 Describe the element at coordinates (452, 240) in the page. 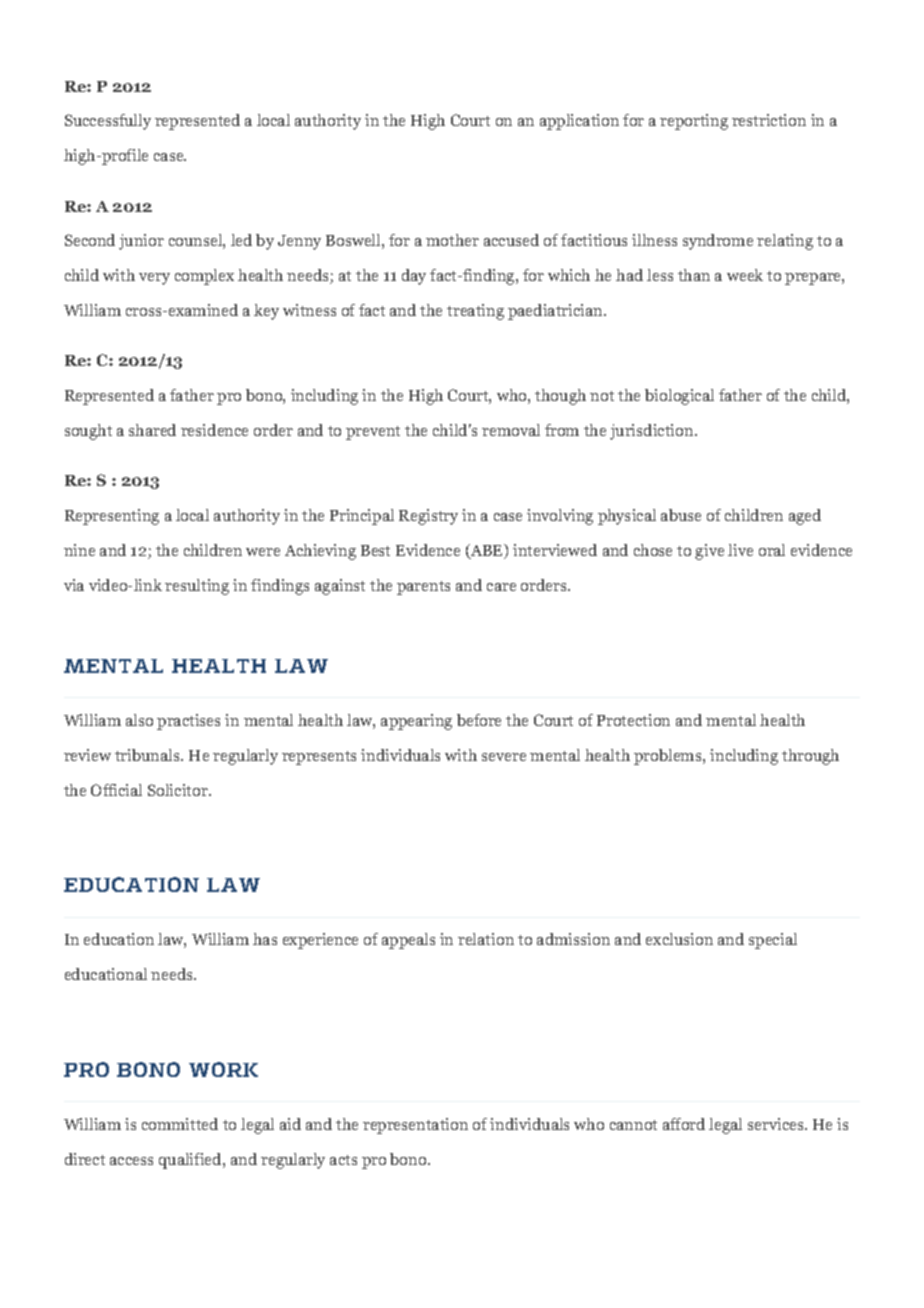

I see `mother` at that location.
